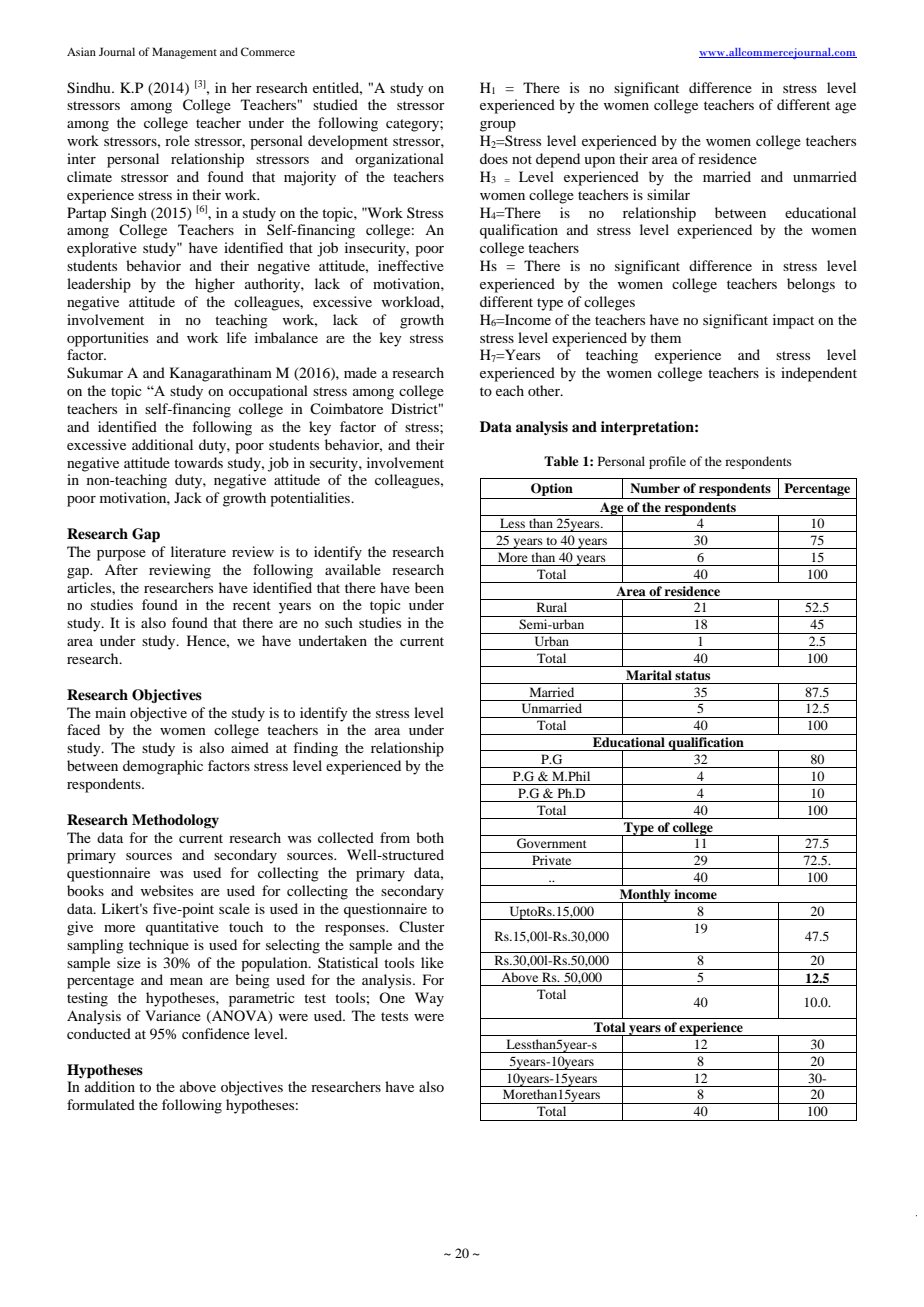  I want to click on status, so click(692, 675).
